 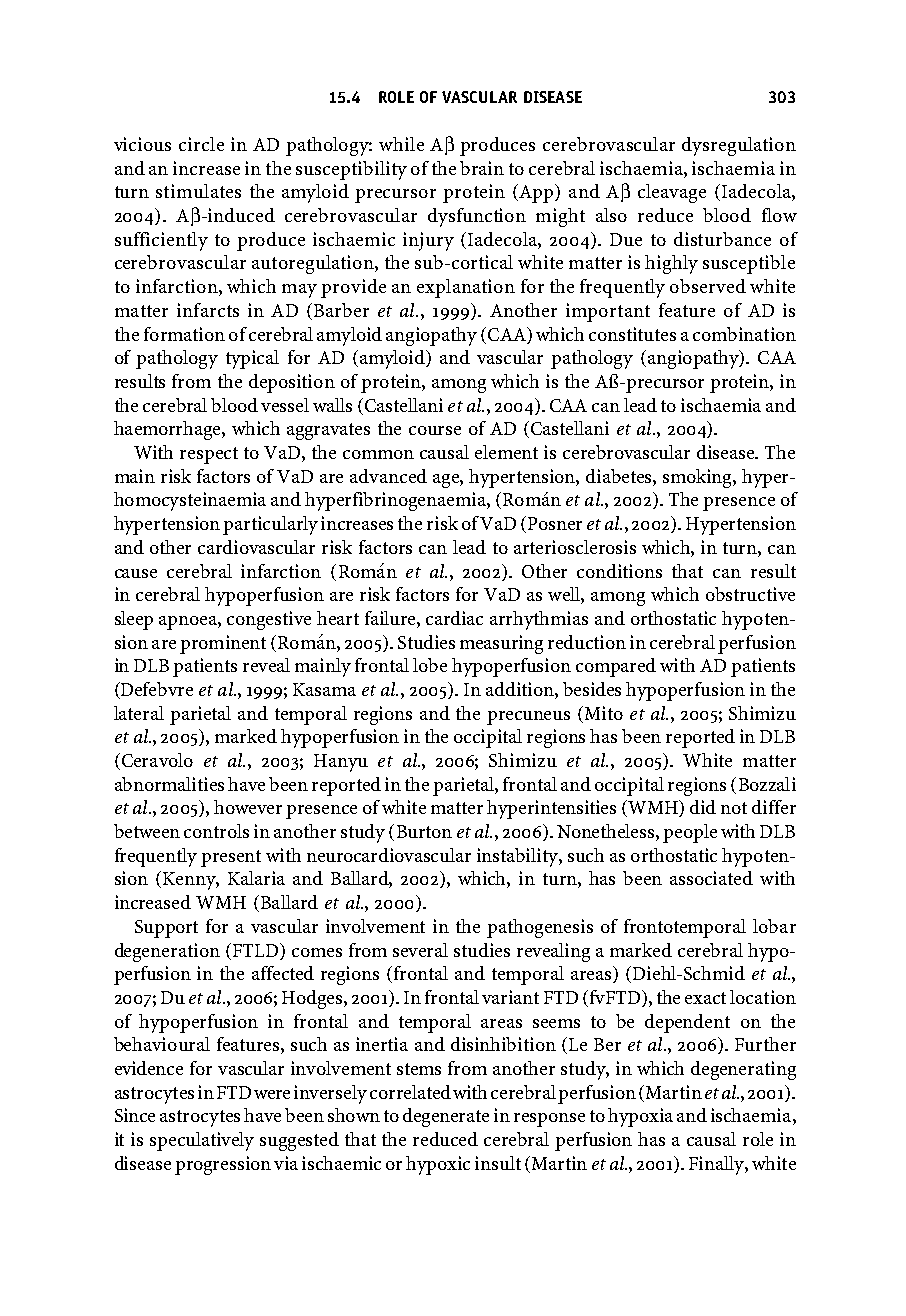 I want to click on brain, so click(x=482, y=168).
